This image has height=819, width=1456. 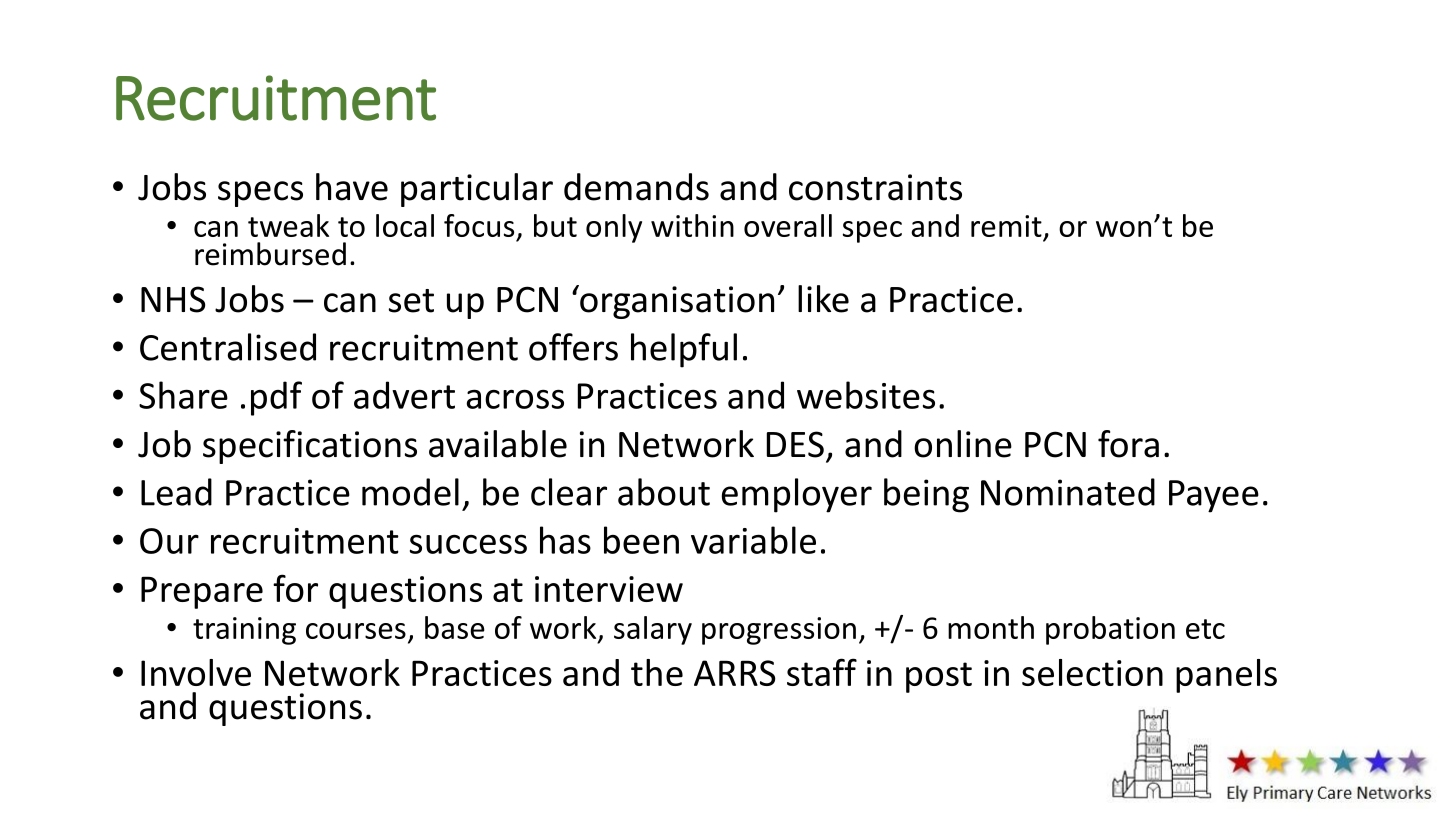 I want to click on remit, so click(x=1007, y=227).
